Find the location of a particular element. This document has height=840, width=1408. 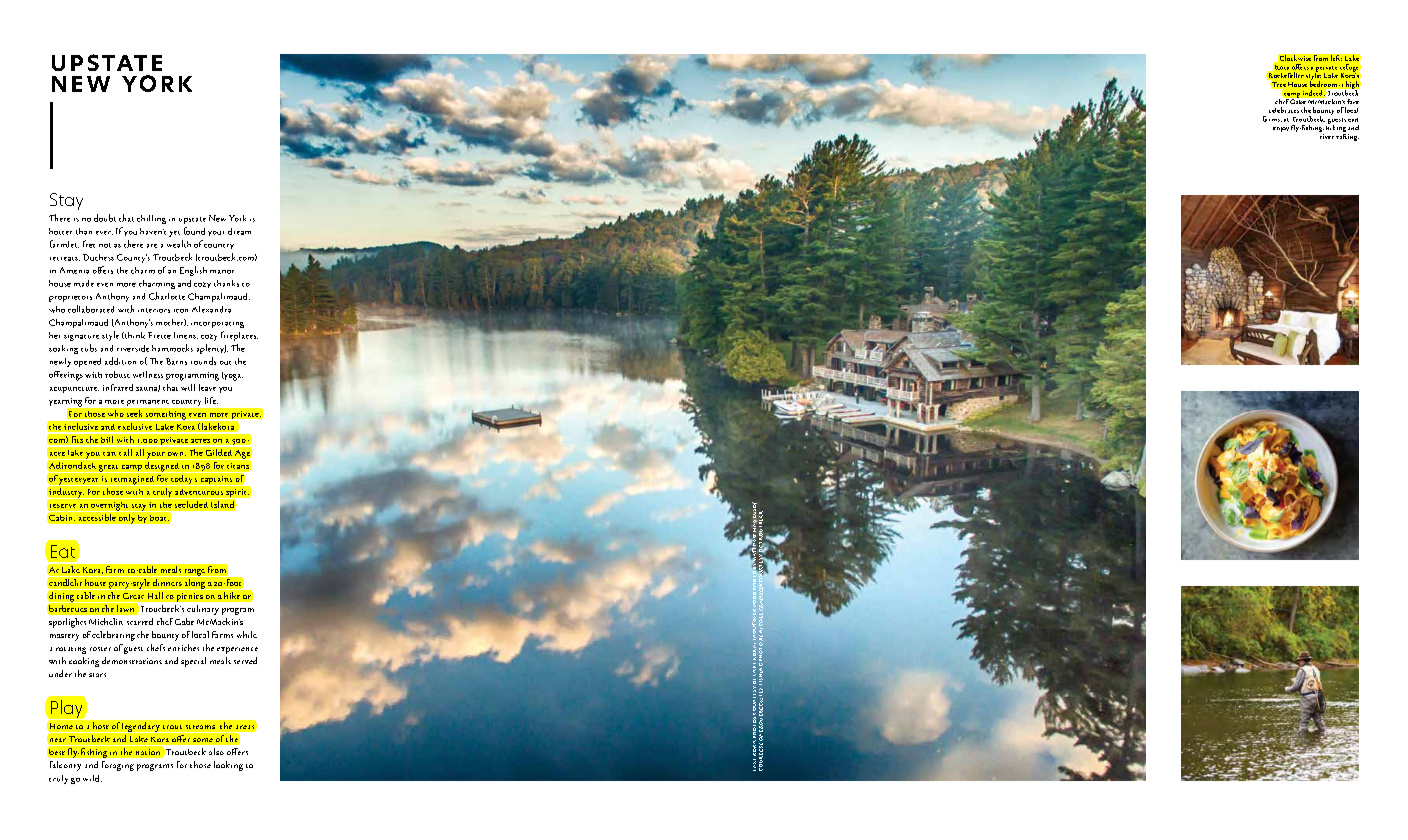

also is located at coordinates (216, 751).
